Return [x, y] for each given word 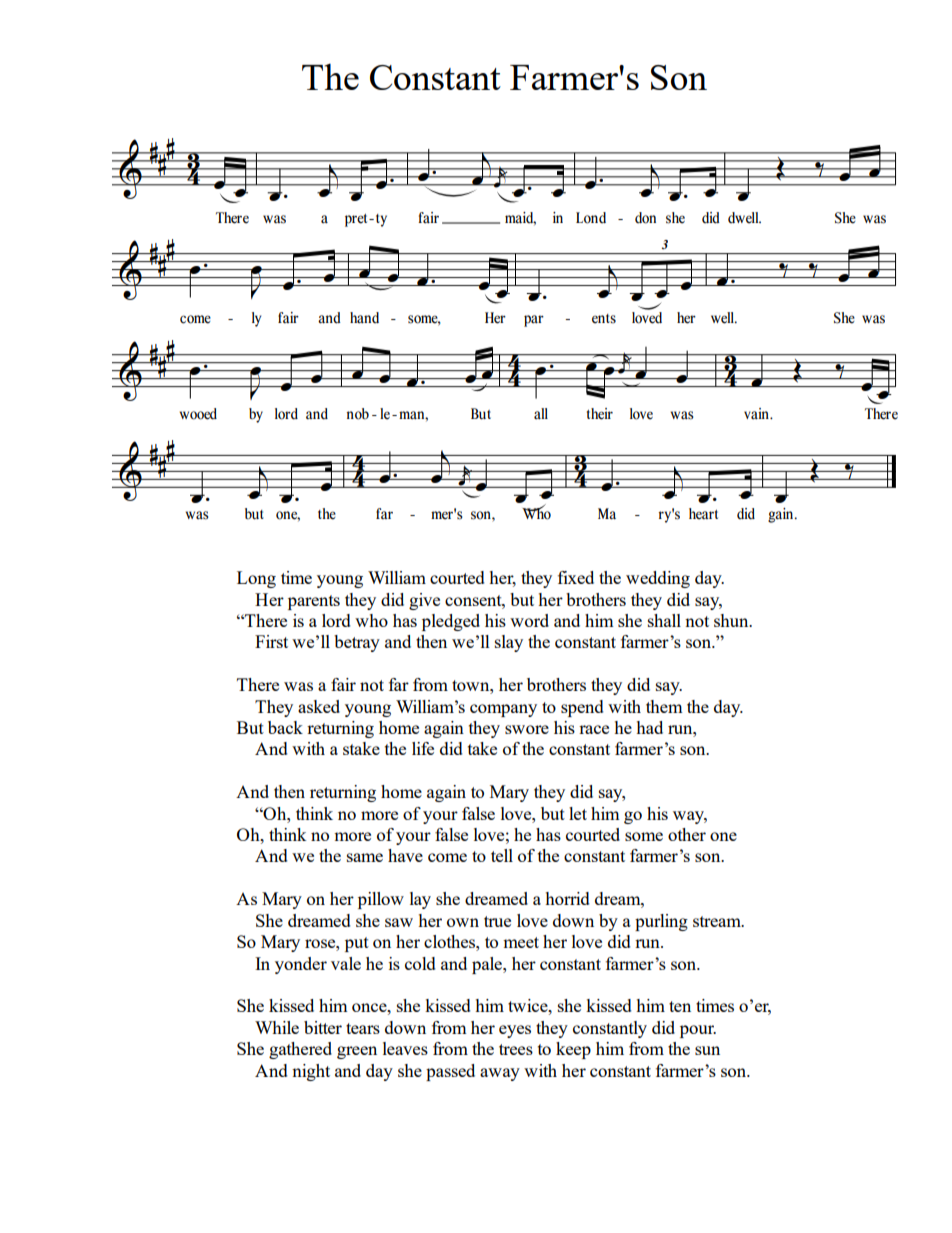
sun [707, 1050]
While [277, 1027]
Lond [591, 218]
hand [364, 318]
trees [516, 1049]
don [645, 218]
